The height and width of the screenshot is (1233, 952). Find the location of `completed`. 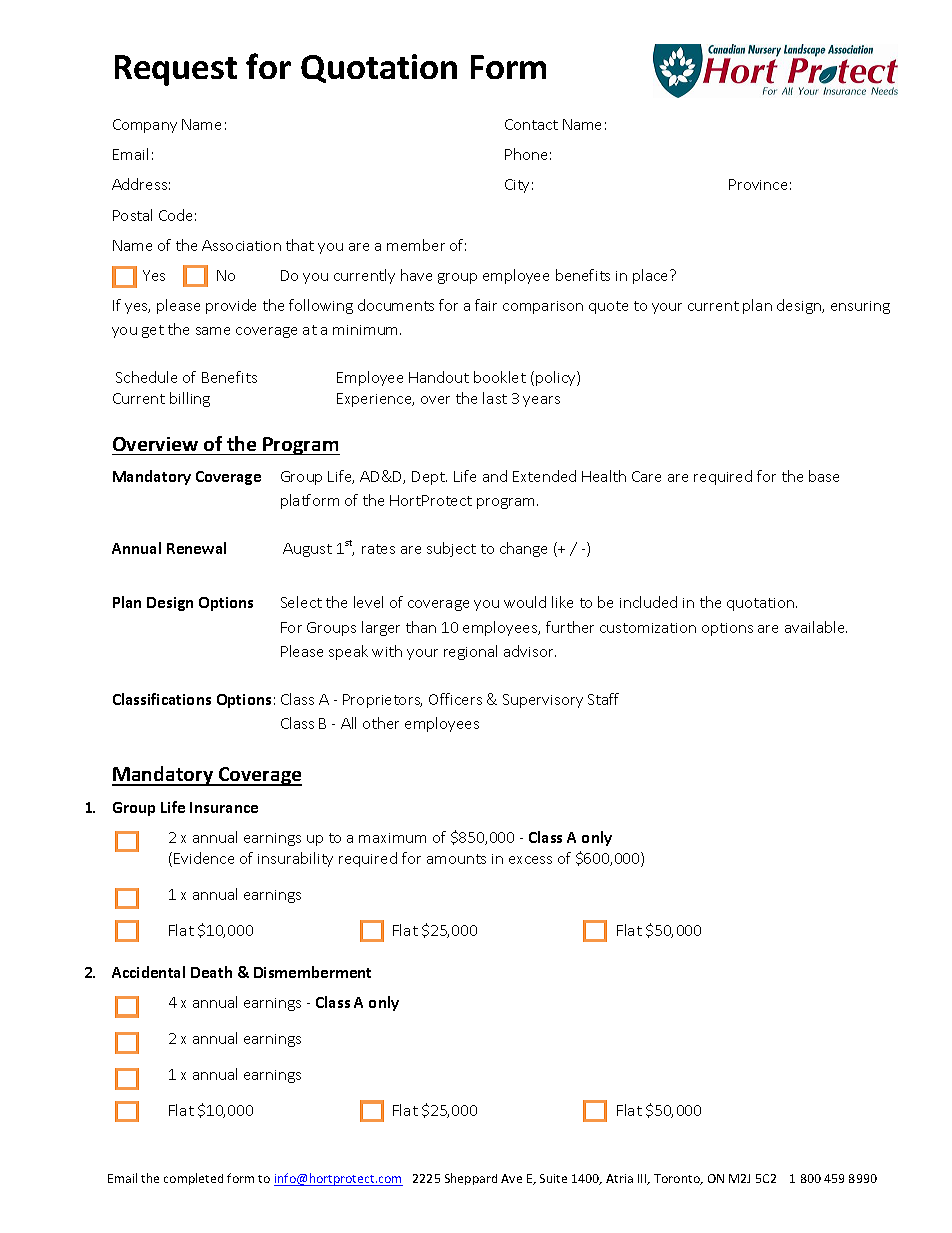

completed is located at coordinates (193, 1179).
